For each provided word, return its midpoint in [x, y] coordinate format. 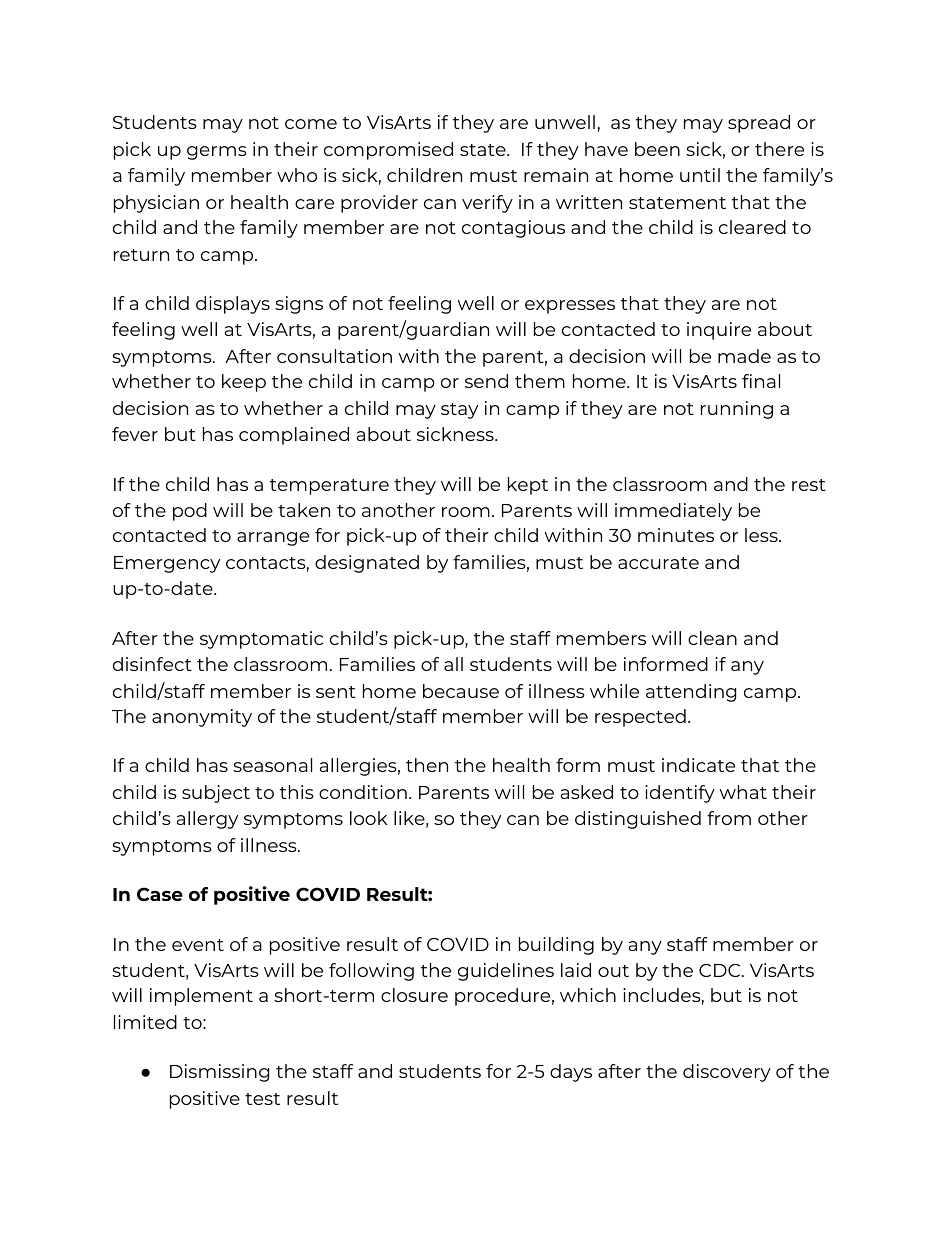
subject [216, 794]
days [571, 1073]
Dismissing [219, 1073]
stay [459, 411]
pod [190, 512]
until [700, 175]
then [427, 765]
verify [487, 204]
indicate [698, 765]
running [737, 410]
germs [217, 153]
